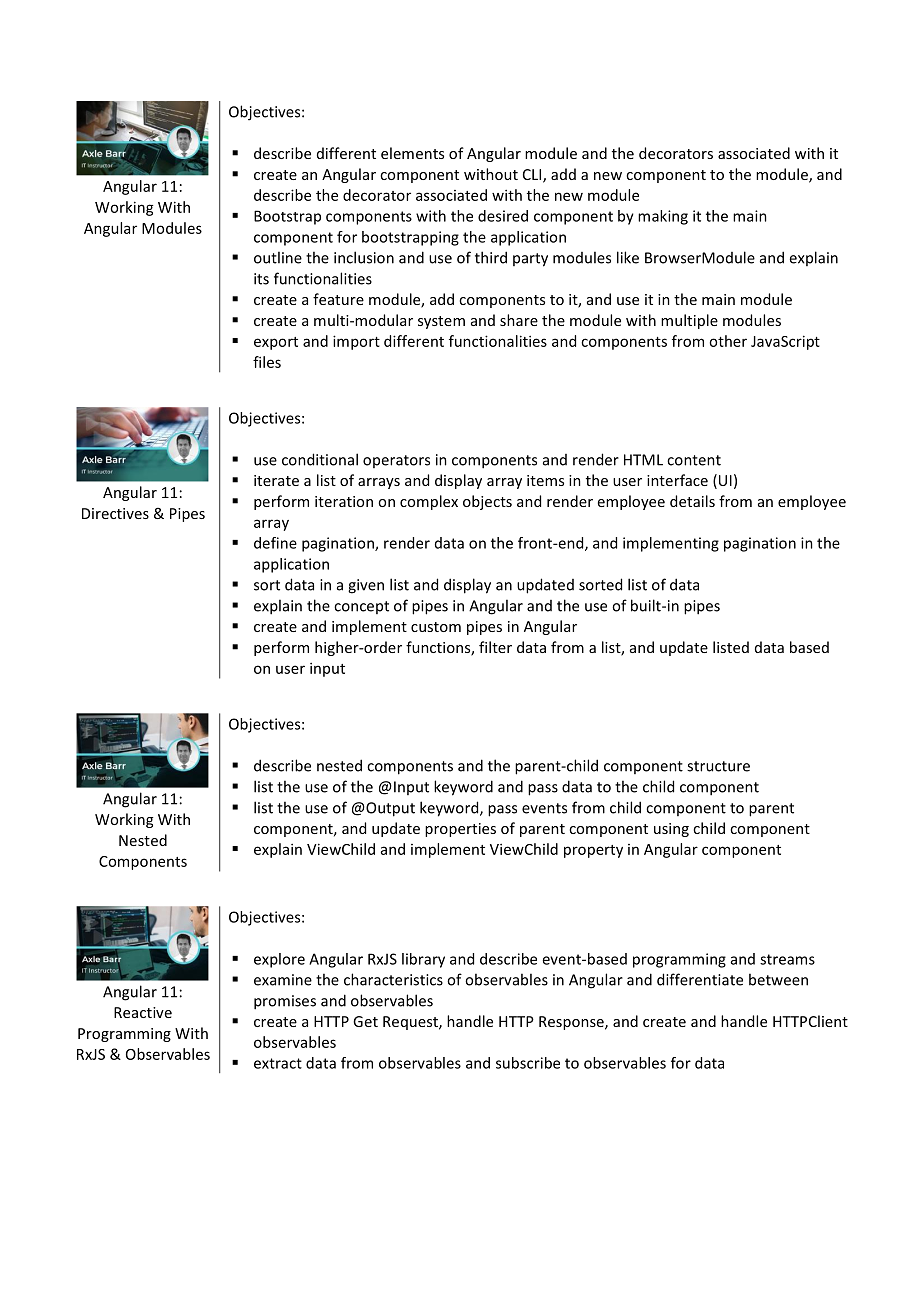  I want to click on content, so click(694, 460).
